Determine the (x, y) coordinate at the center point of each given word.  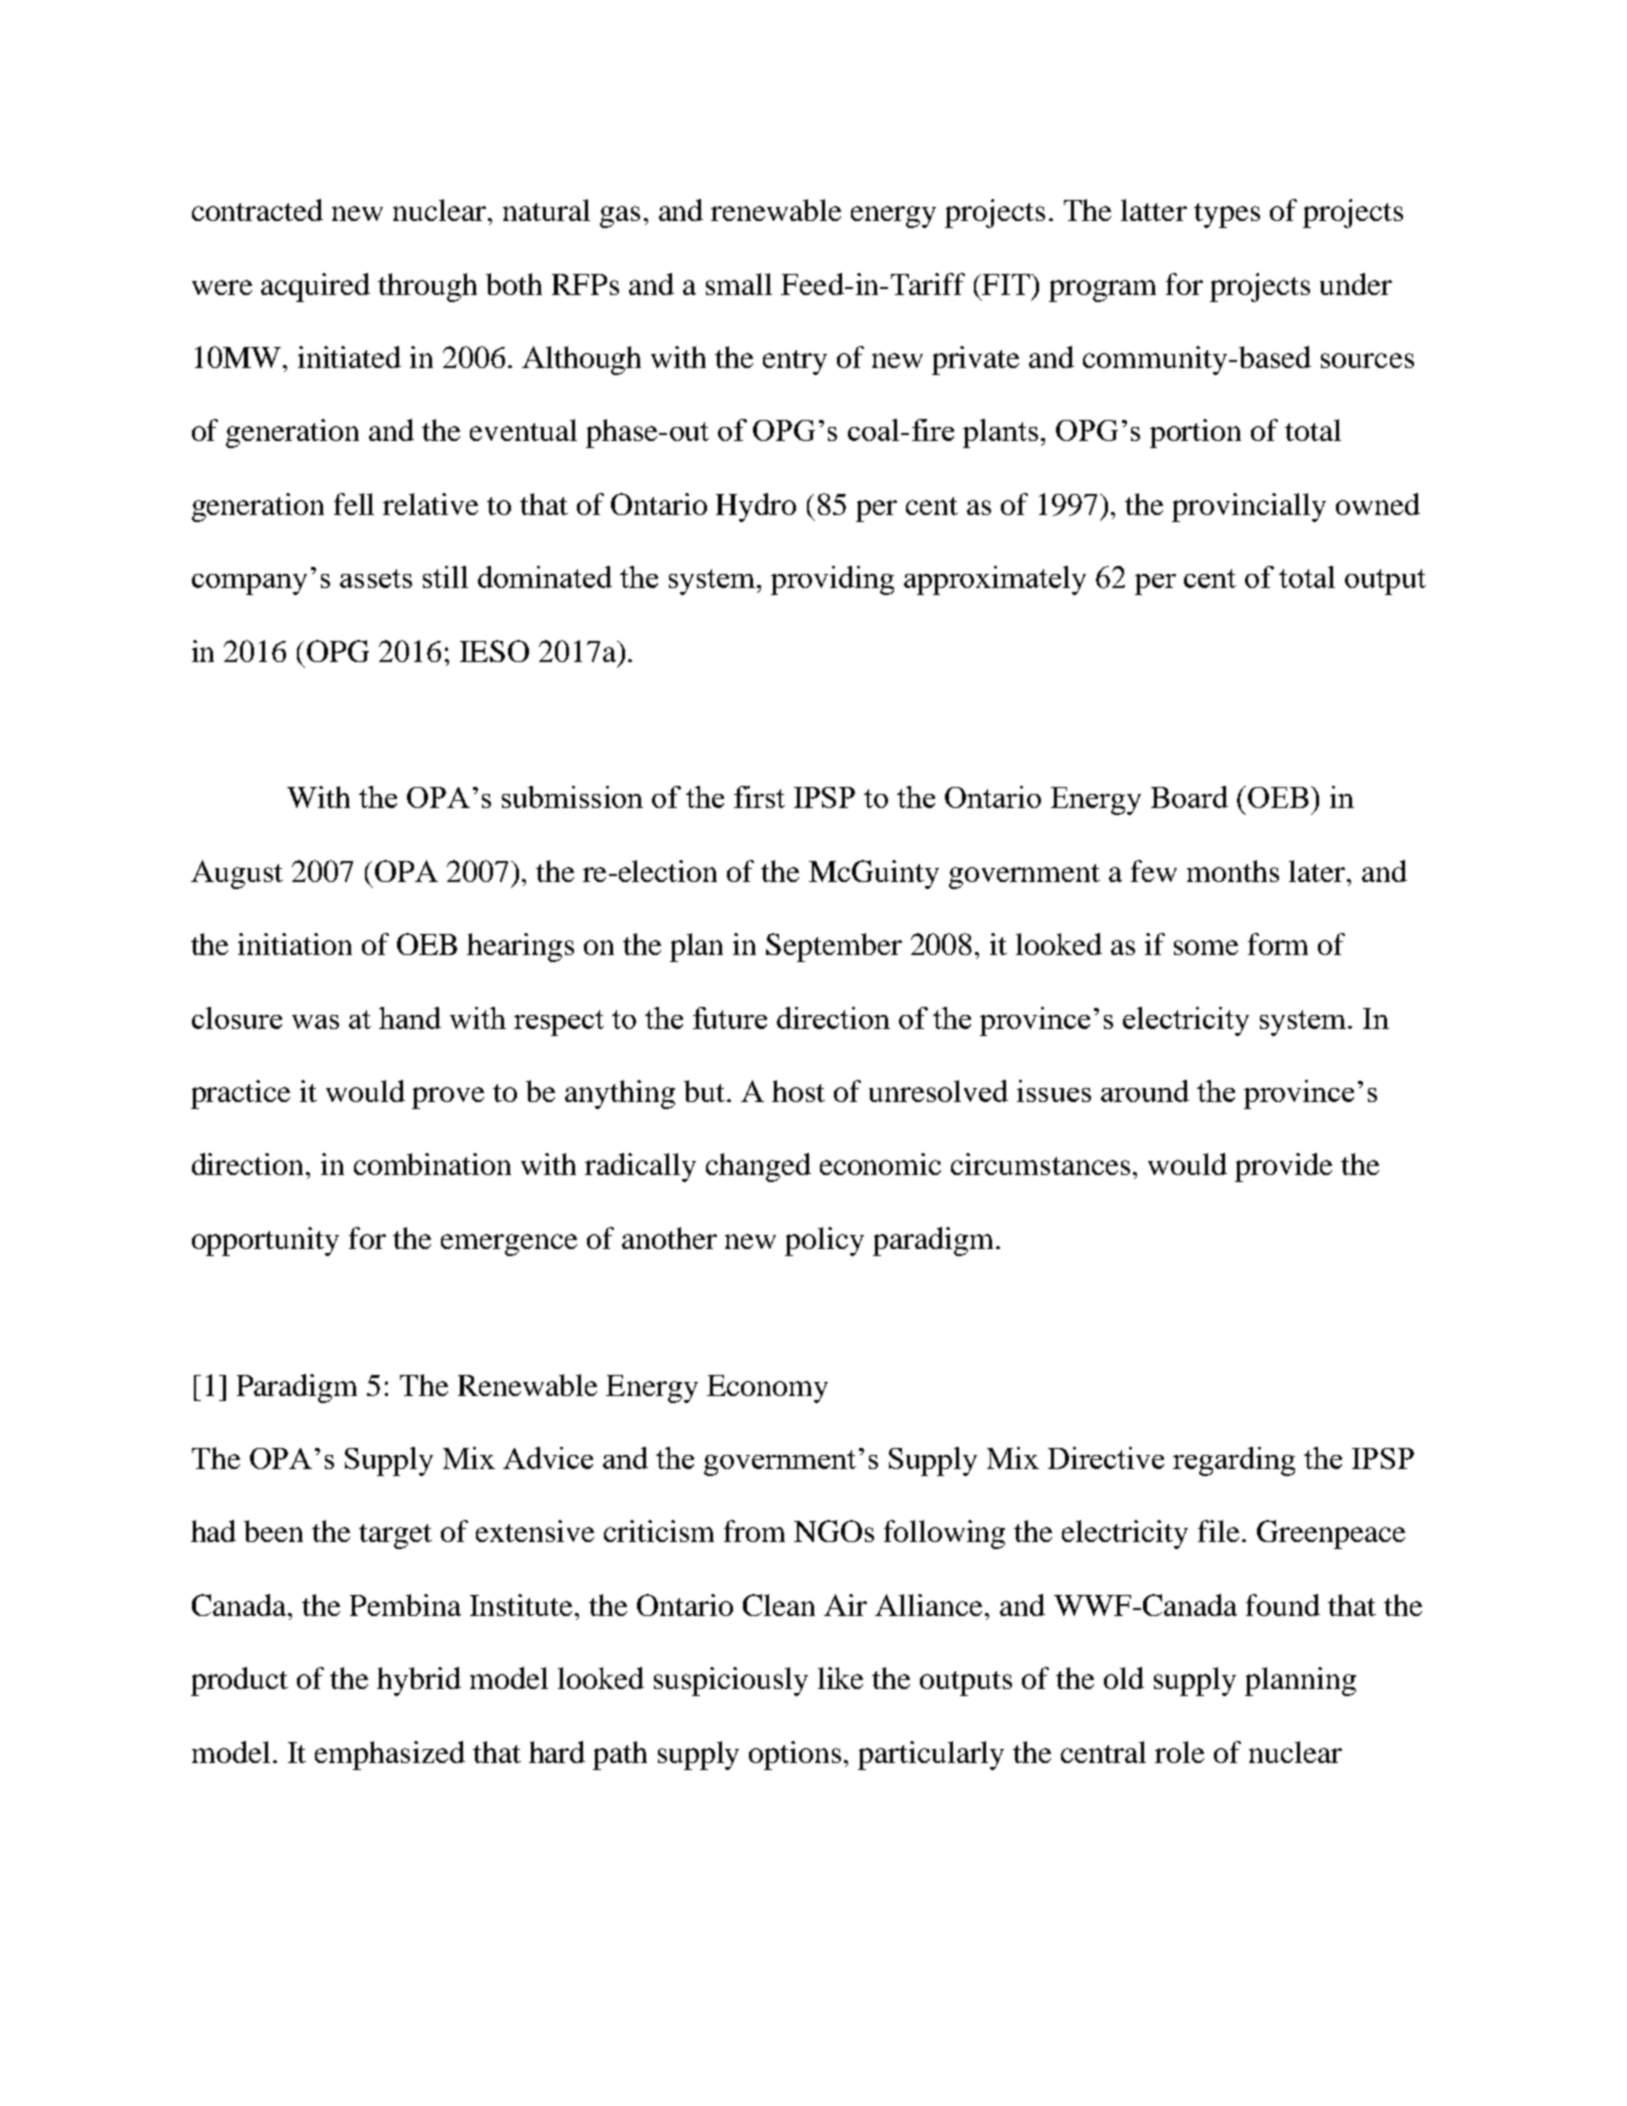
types (1227, 215)
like (840, 1678)
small (739, 284)
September (834, 947)
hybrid (419, 1681)
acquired (315, 287)
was (315, 1022)
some (1206, 947)
